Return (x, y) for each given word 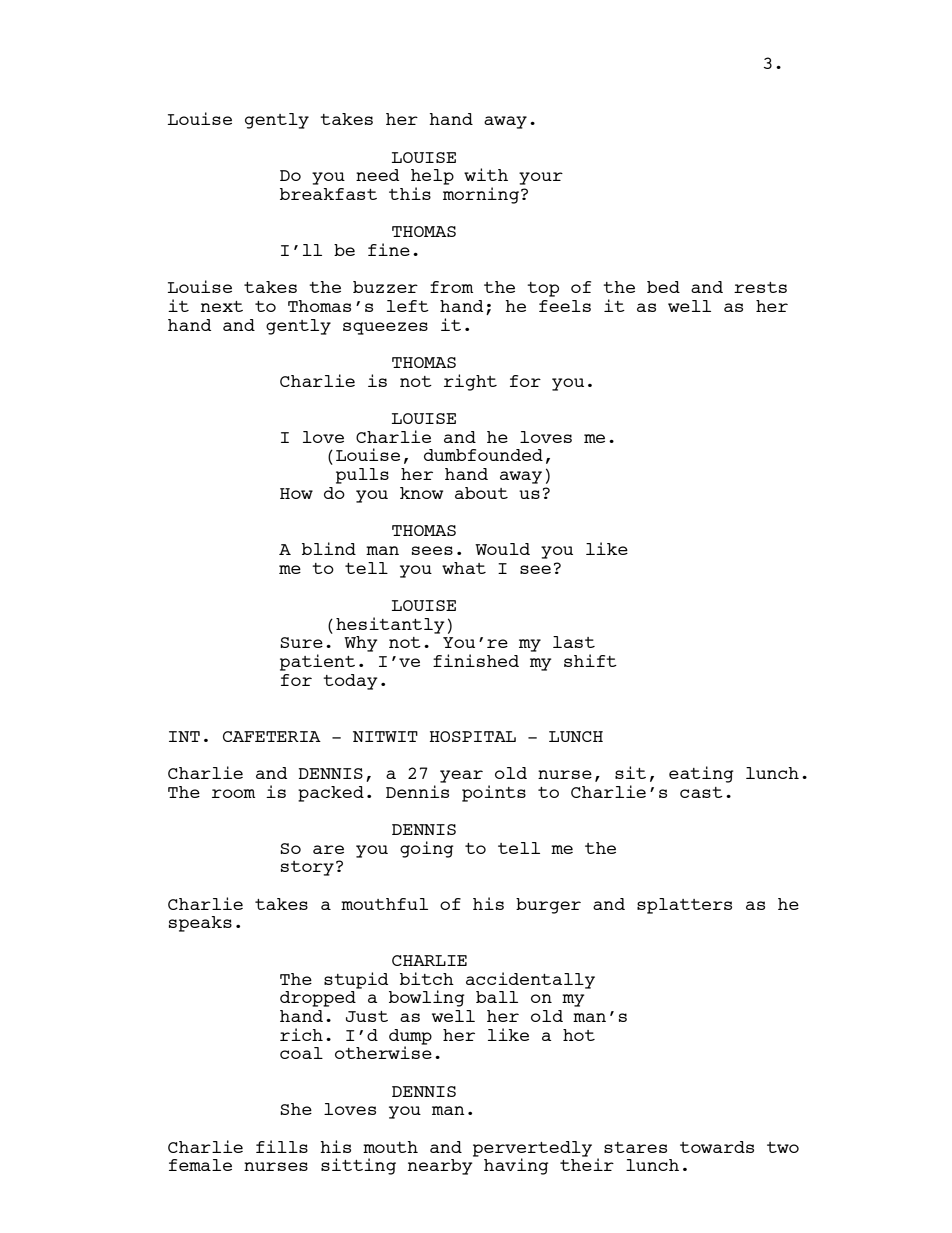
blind (329, 548)
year (461, 776)
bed (663, 287)
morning (481, 195)
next (222, 306)
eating (701, 774)
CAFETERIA (272, 736)
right (470, 382)
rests (760, 287)
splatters (684, 906)
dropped (318, 999)
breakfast (328, 194)
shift (590, 660)
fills (282, 1146)
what (464, 568)
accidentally (530, 980)
